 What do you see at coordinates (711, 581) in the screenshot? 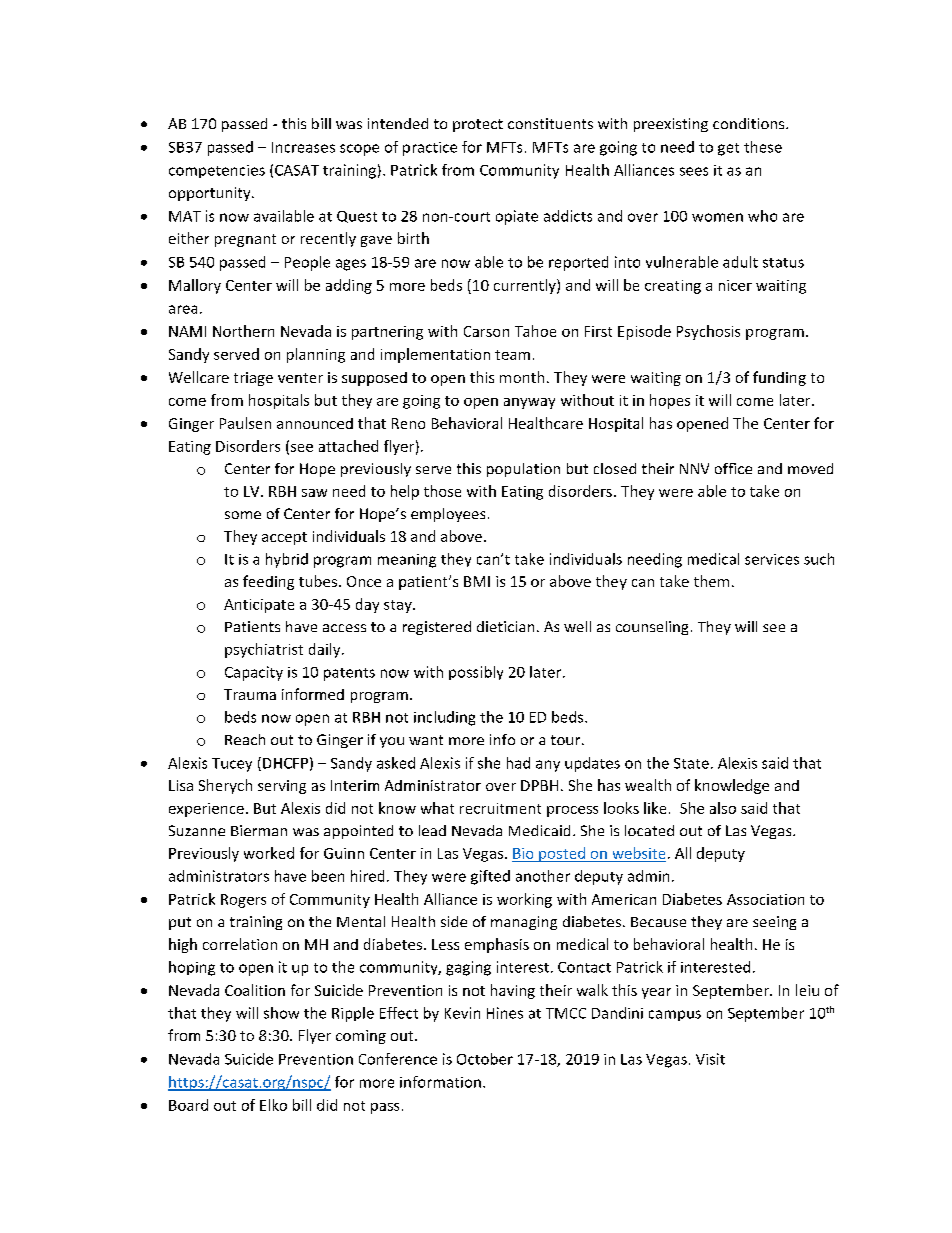
I see `them` at bounding box center [711, 581].
